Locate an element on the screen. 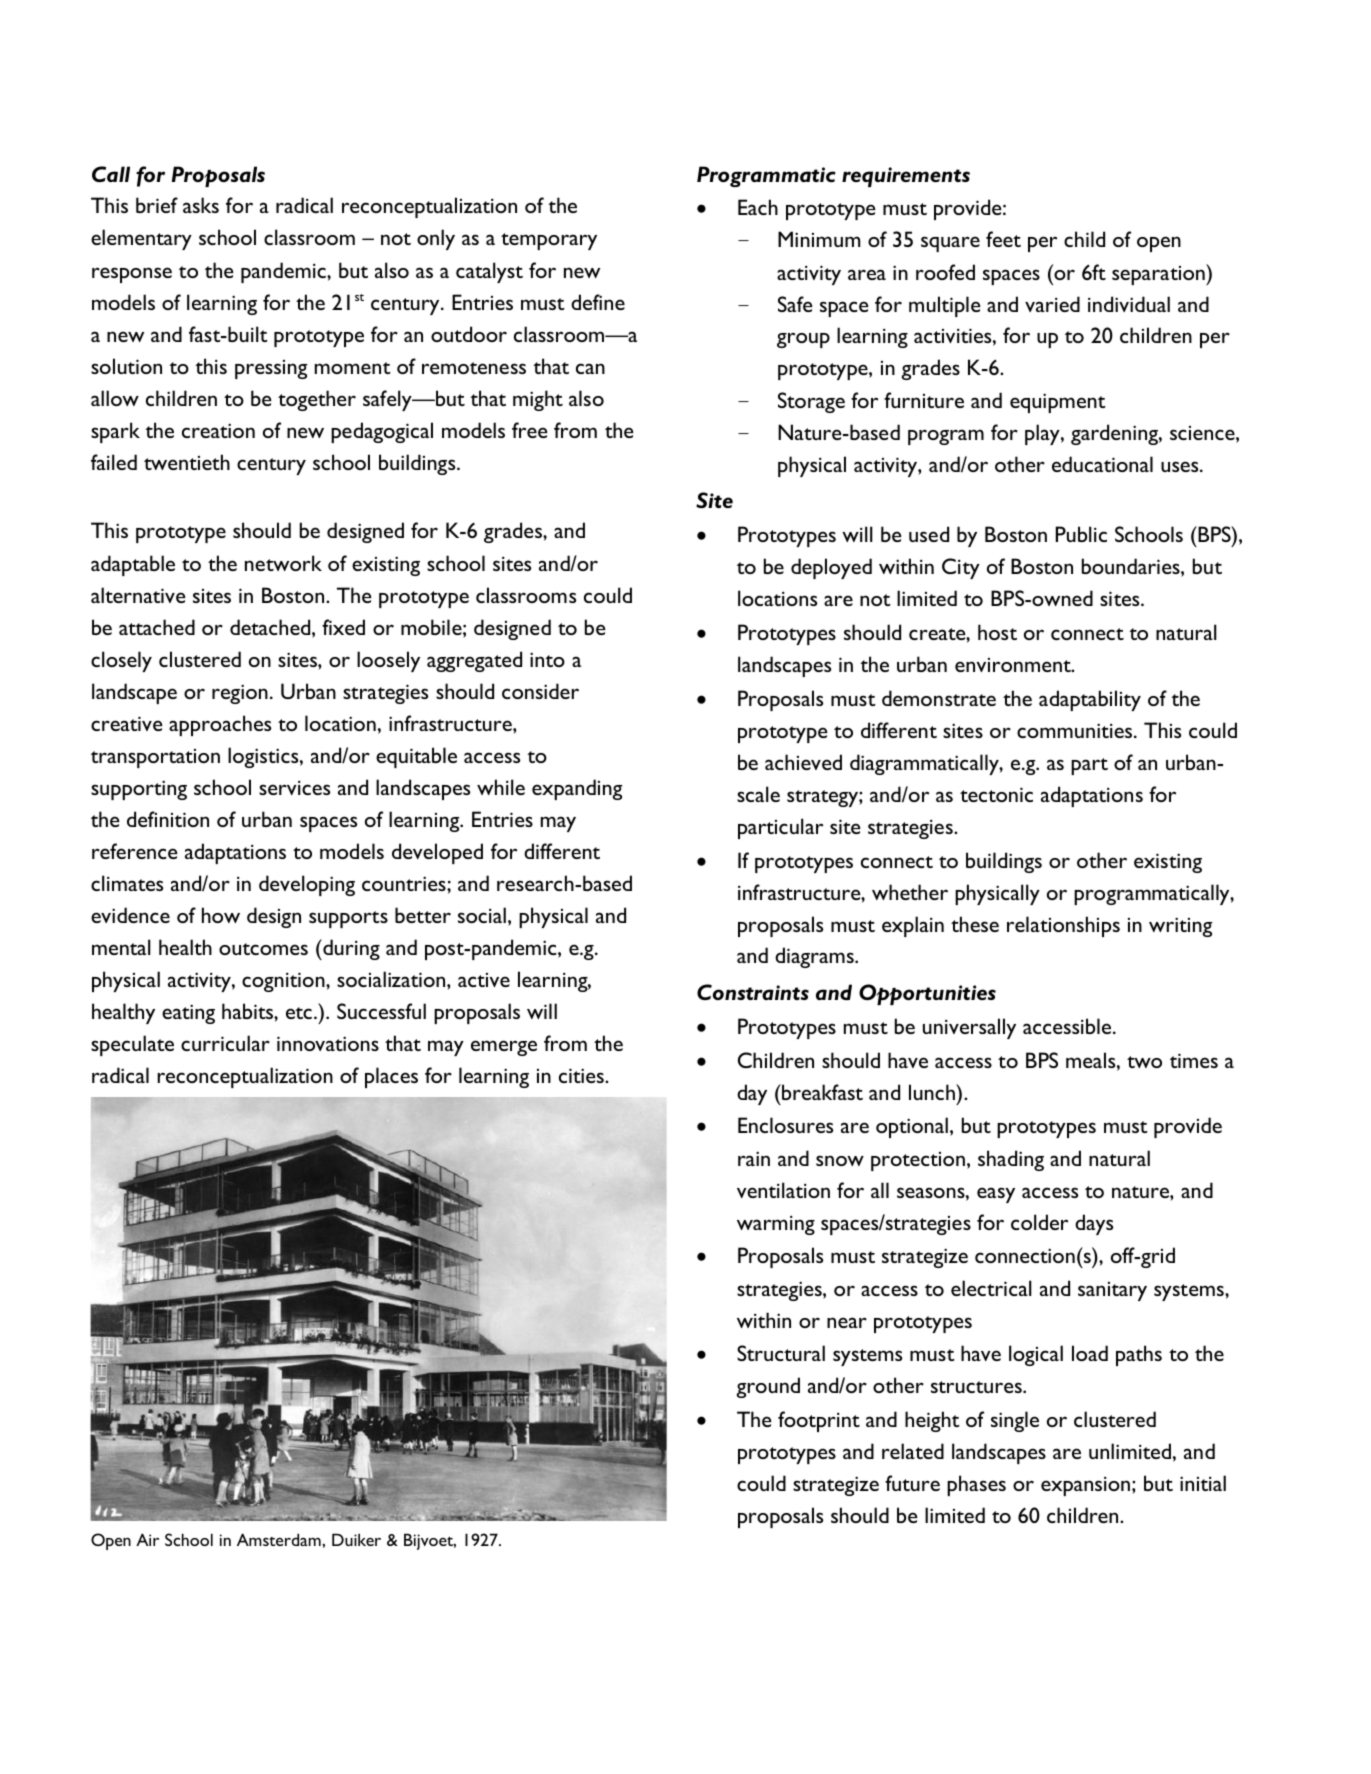 The height and width of the screenshot is (1774, 1371). footprint is located at coordinates (819, 1421).
